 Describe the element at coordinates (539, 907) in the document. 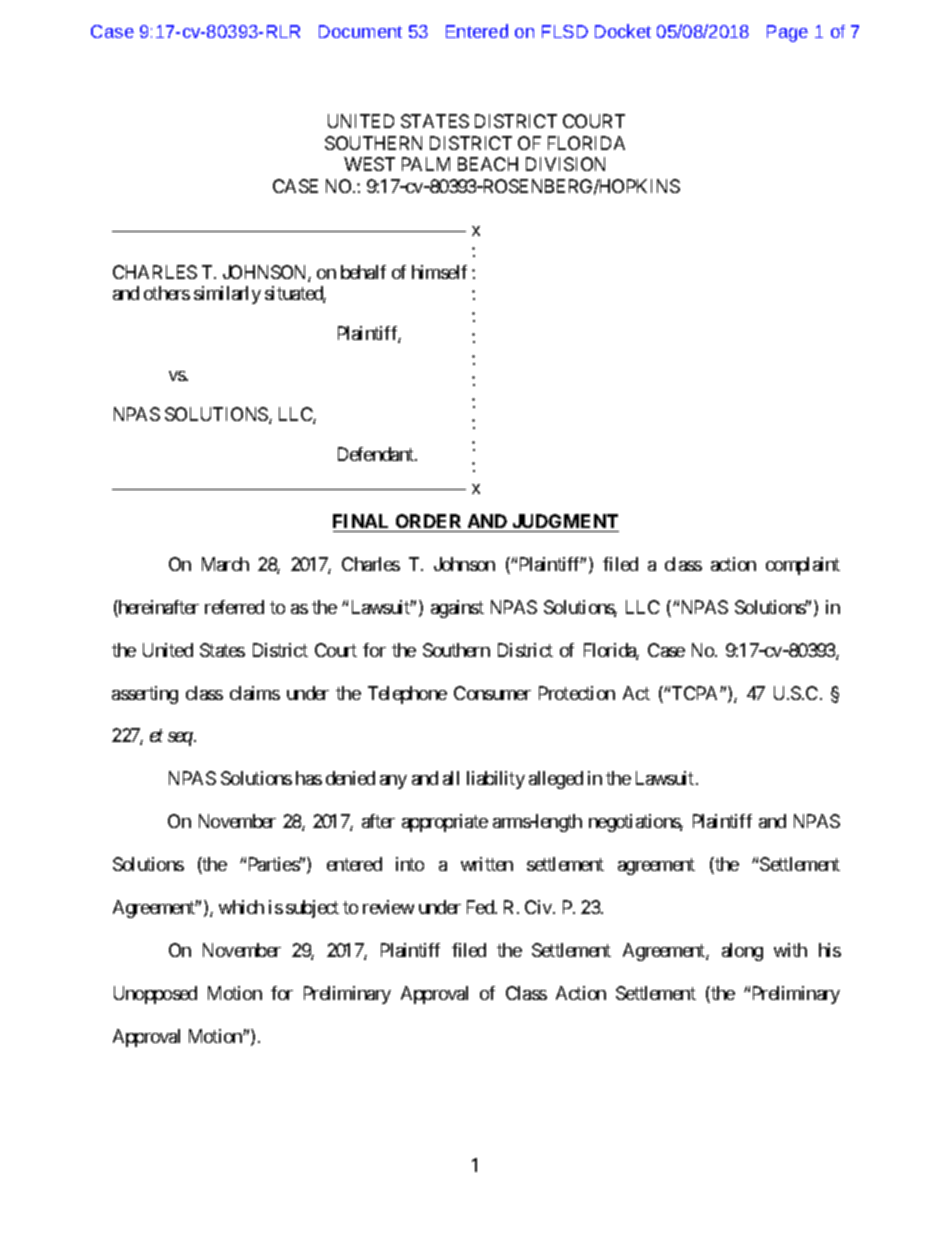

I see `Civ` at that location.
